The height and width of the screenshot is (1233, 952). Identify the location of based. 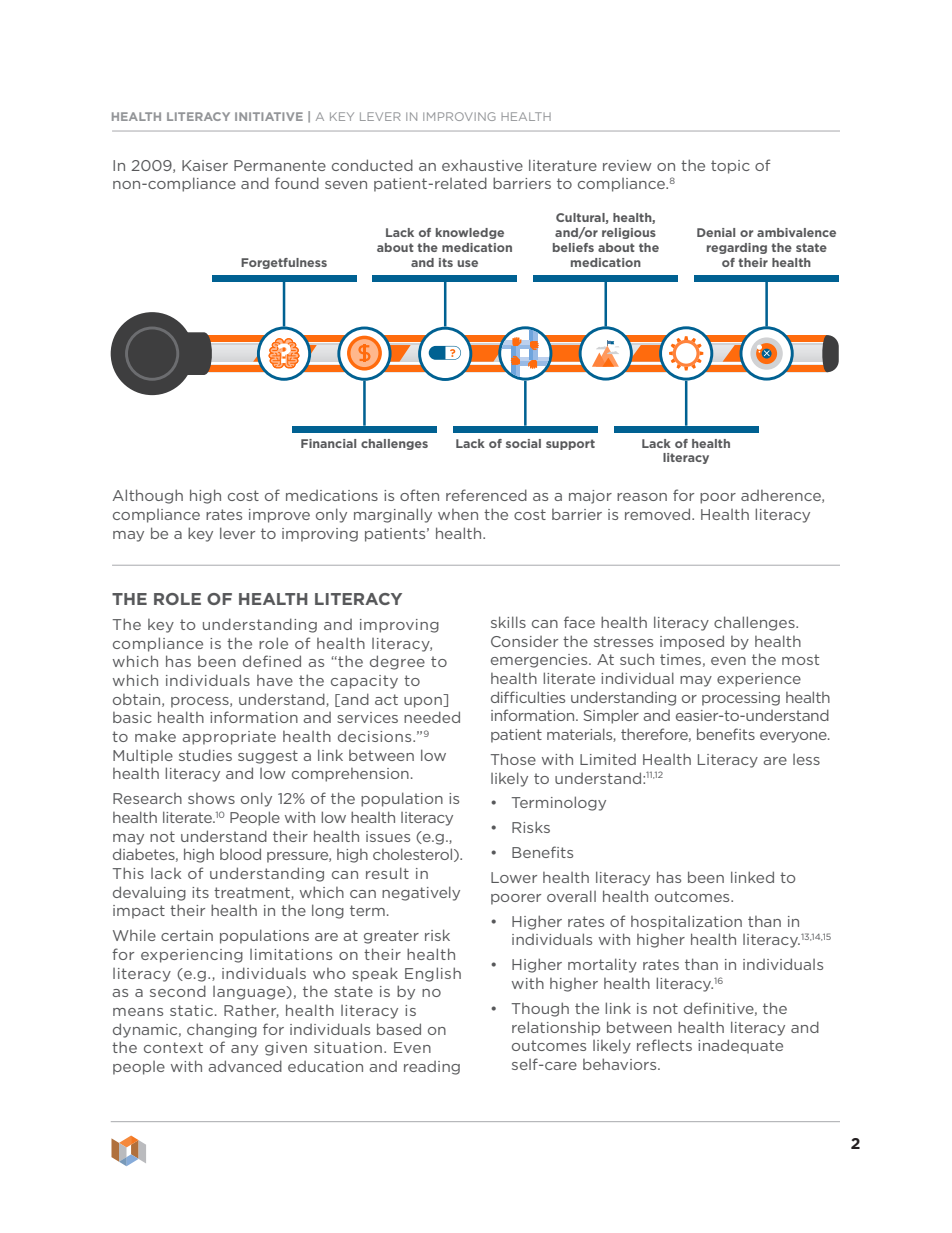
(399, 1029).
